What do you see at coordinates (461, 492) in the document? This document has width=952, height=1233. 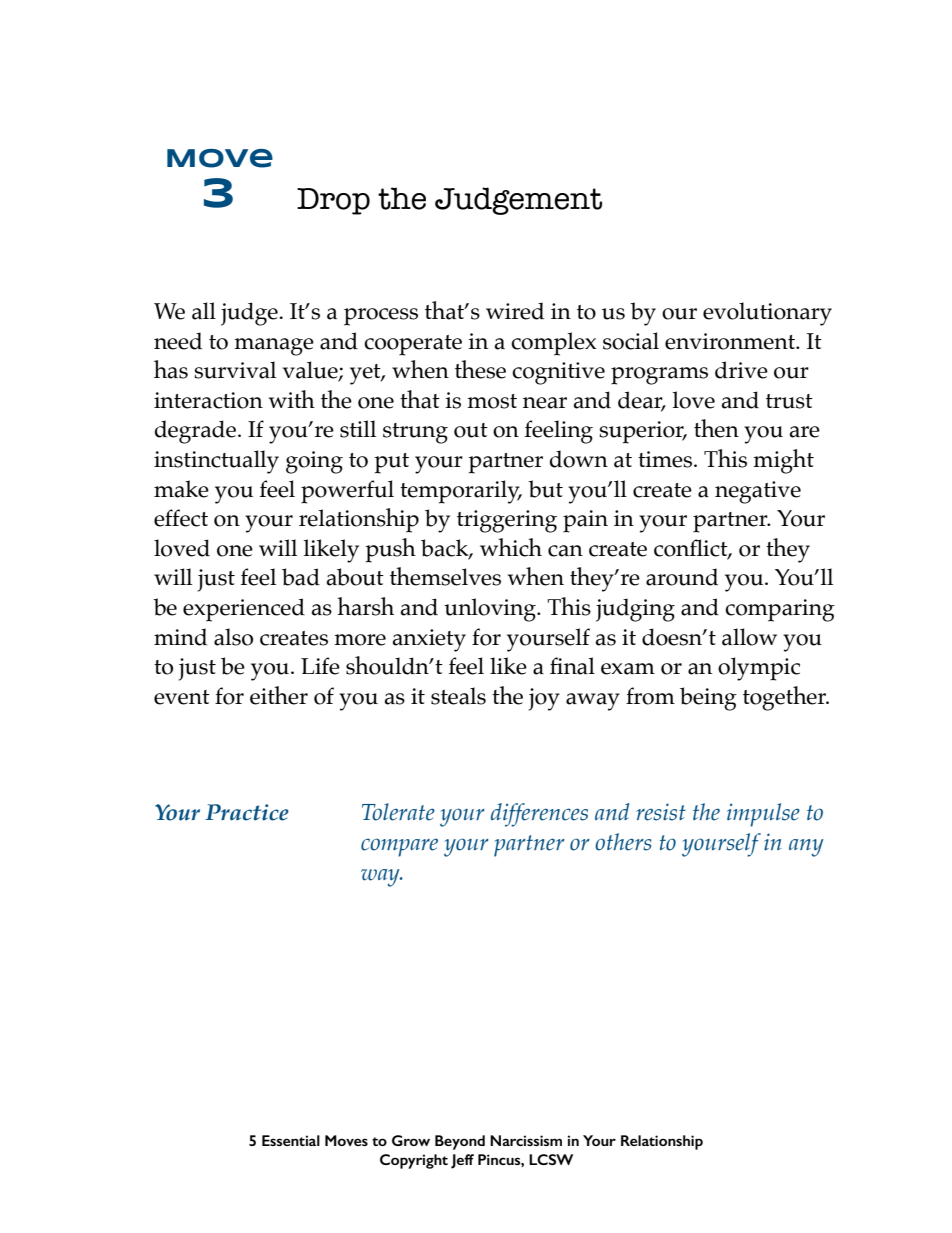 I see `temporarily` at bounding box center [461, 492].
